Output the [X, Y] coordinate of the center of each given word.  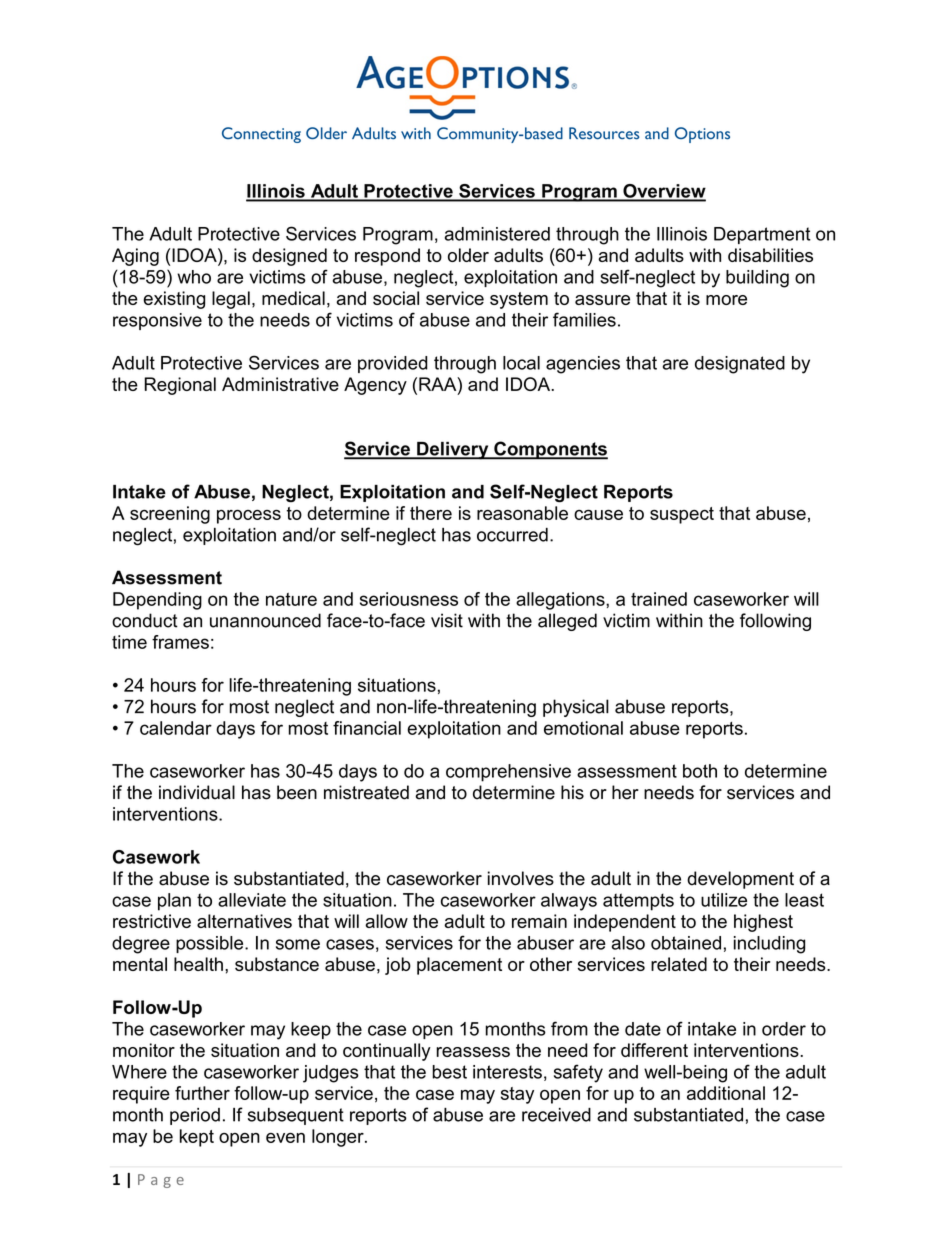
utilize [724, 900]
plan [174, 902]
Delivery [453, 451]
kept [197, 1138]
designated [740, 365]
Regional [180, 386]
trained [659, 599]
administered [497, 234]
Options [702, 135]
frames [180, 642]
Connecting [261, 135]
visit [447, 620]
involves [521, 878]
